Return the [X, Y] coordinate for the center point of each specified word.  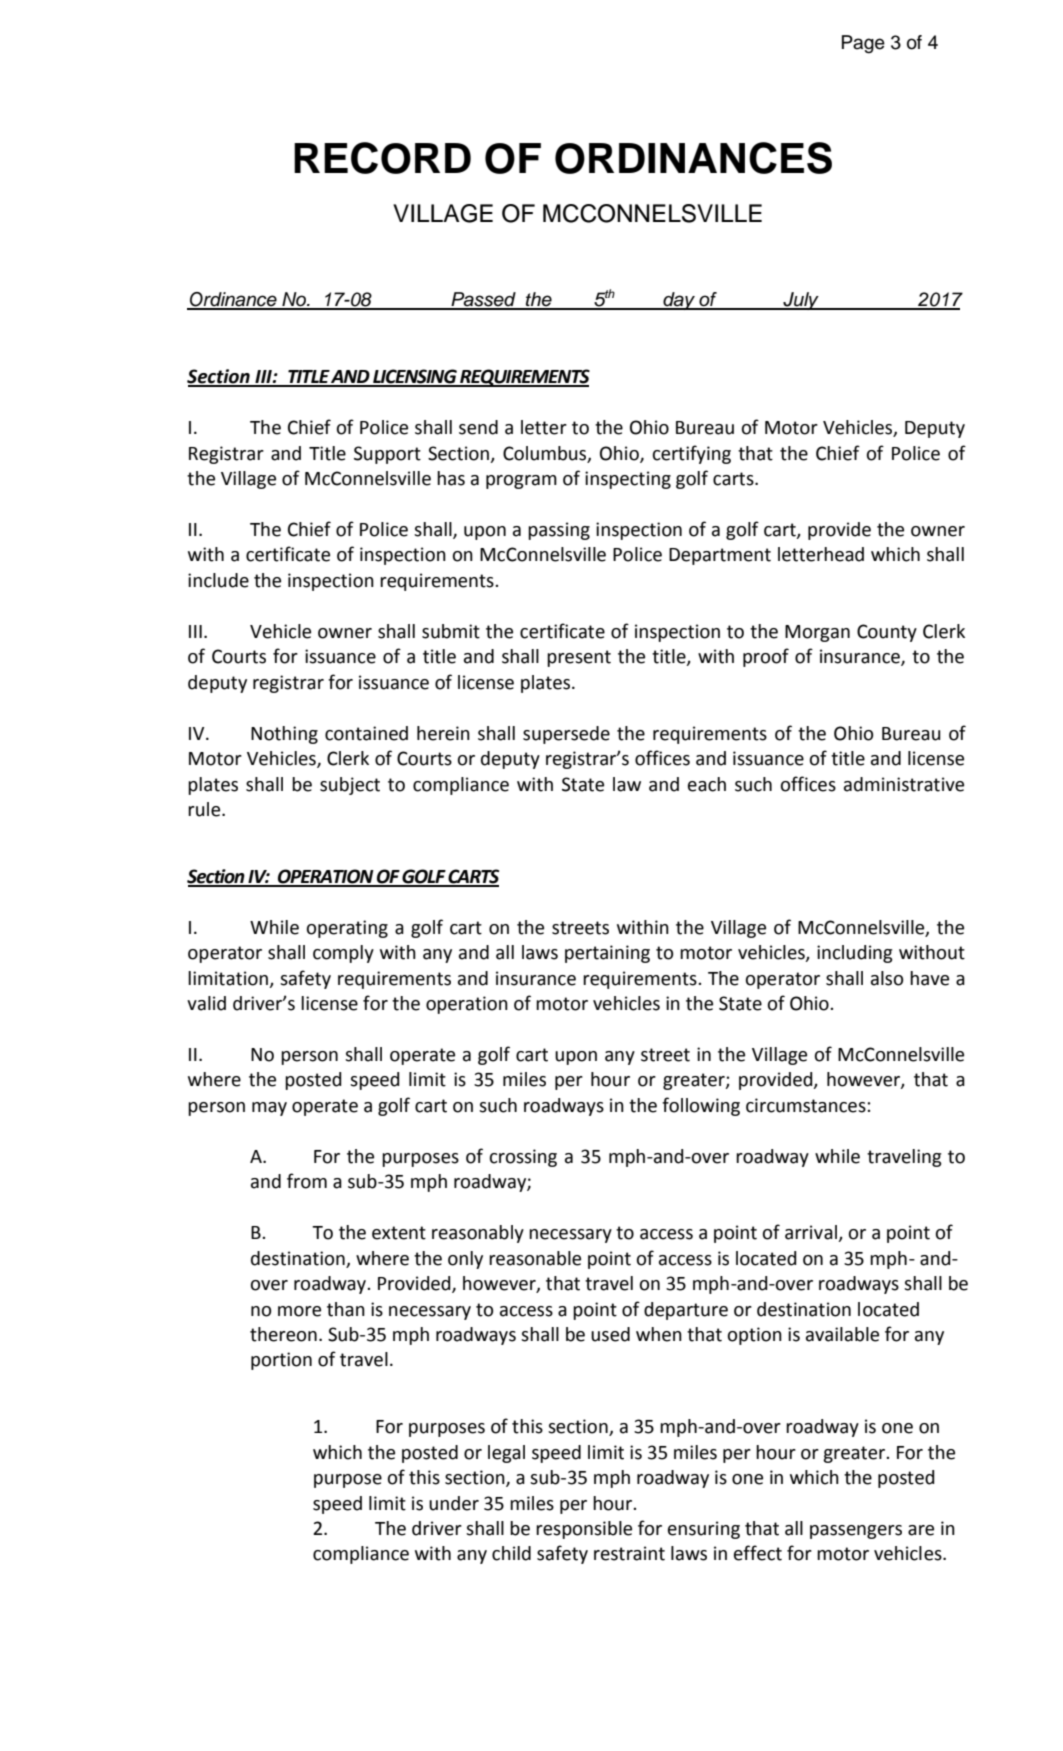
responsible [584, 1530]
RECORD [382, 158]
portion [281, 1361]
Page [863, 44]
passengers [856, 1532]
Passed [483, 300]
